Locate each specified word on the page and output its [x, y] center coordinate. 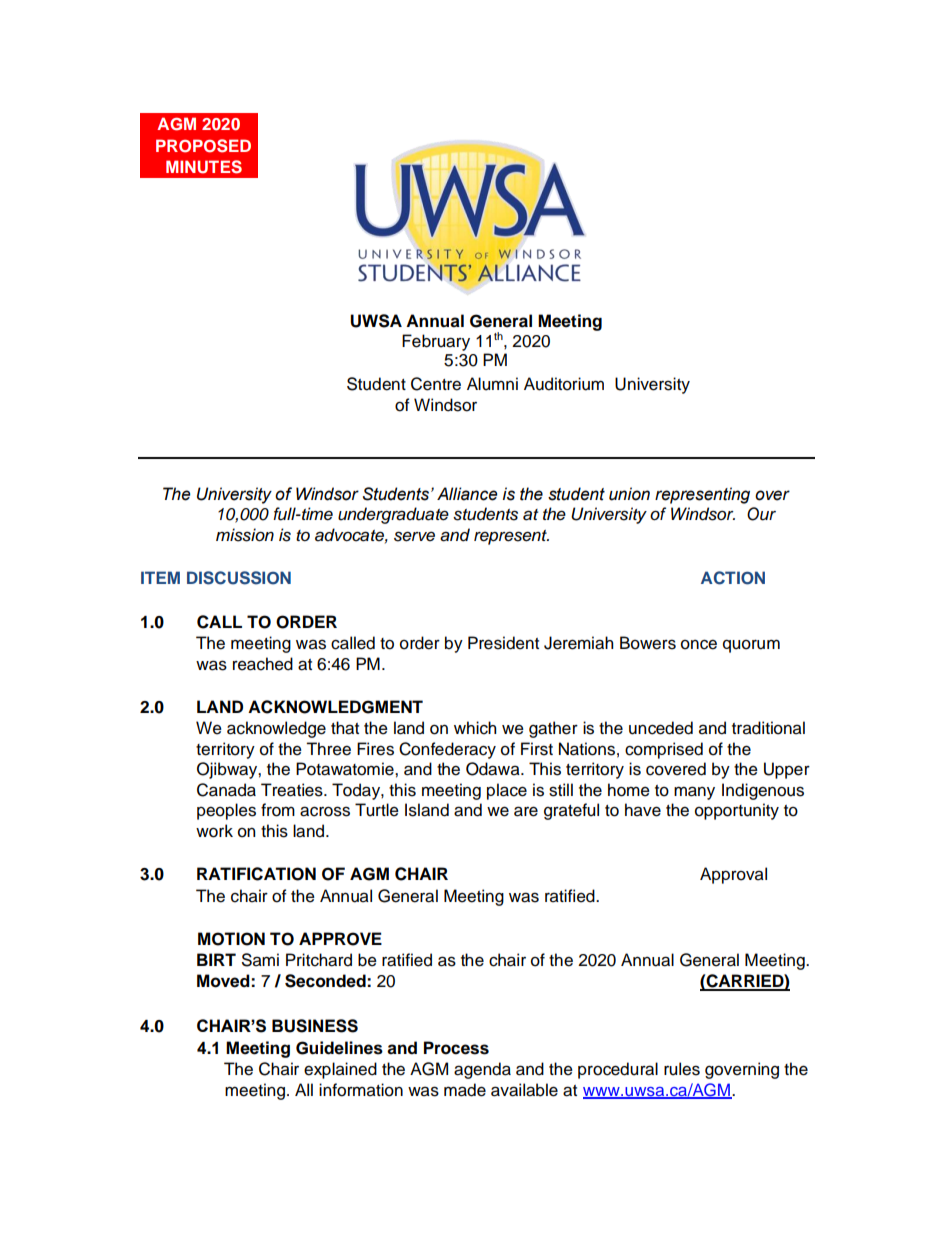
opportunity [737, 811]
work [214, 831]
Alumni [492, 384]
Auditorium [564, 384]
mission [245, 535]
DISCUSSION [239, 578]
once [699, 644]
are [526, 811]
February [436, 342]
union [629, 494]
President [503, 643]
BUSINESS [315, 1026]
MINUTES [204, 167]
